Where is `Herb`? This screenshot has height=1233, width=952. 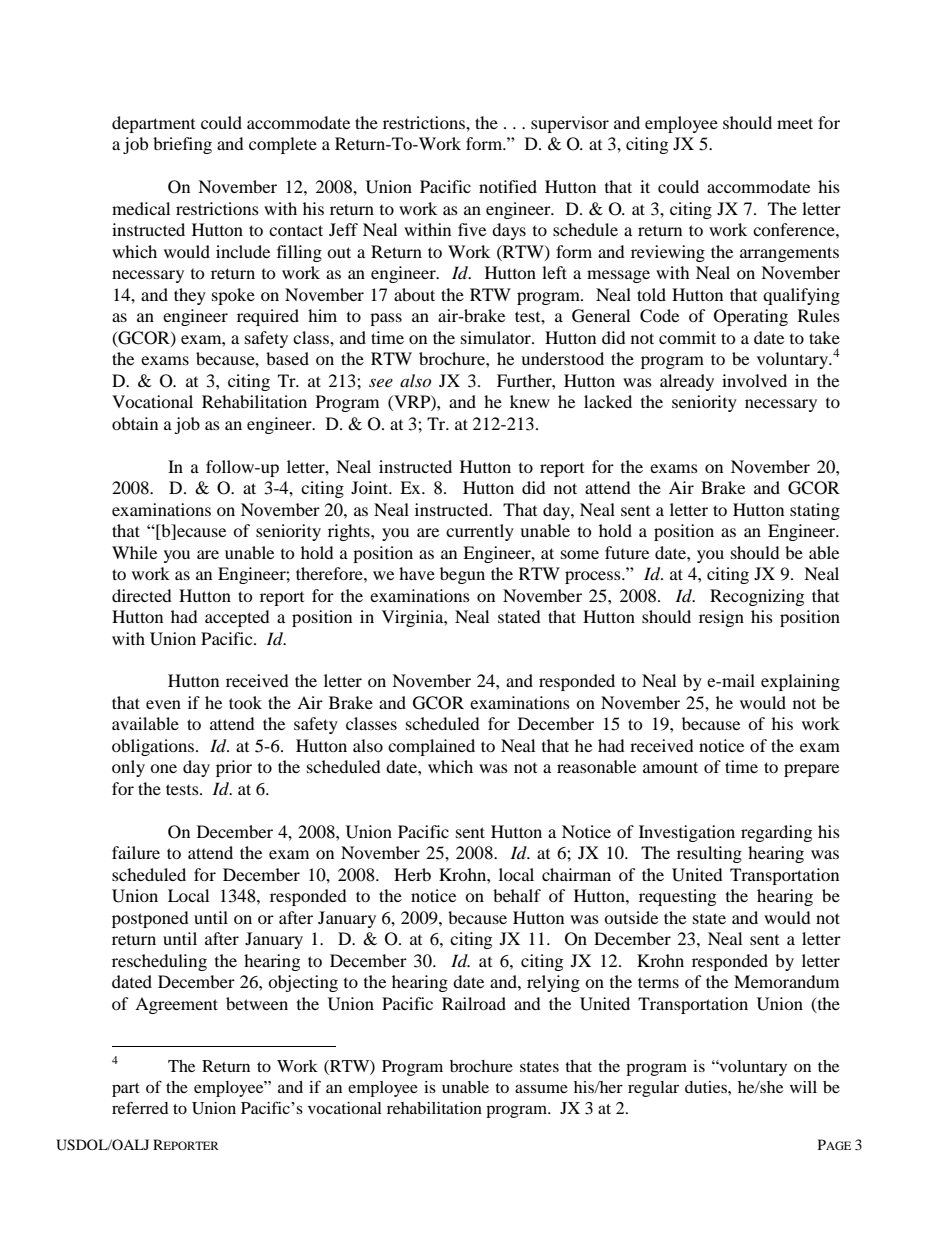
Herb is located at coordinates (412, 874).
